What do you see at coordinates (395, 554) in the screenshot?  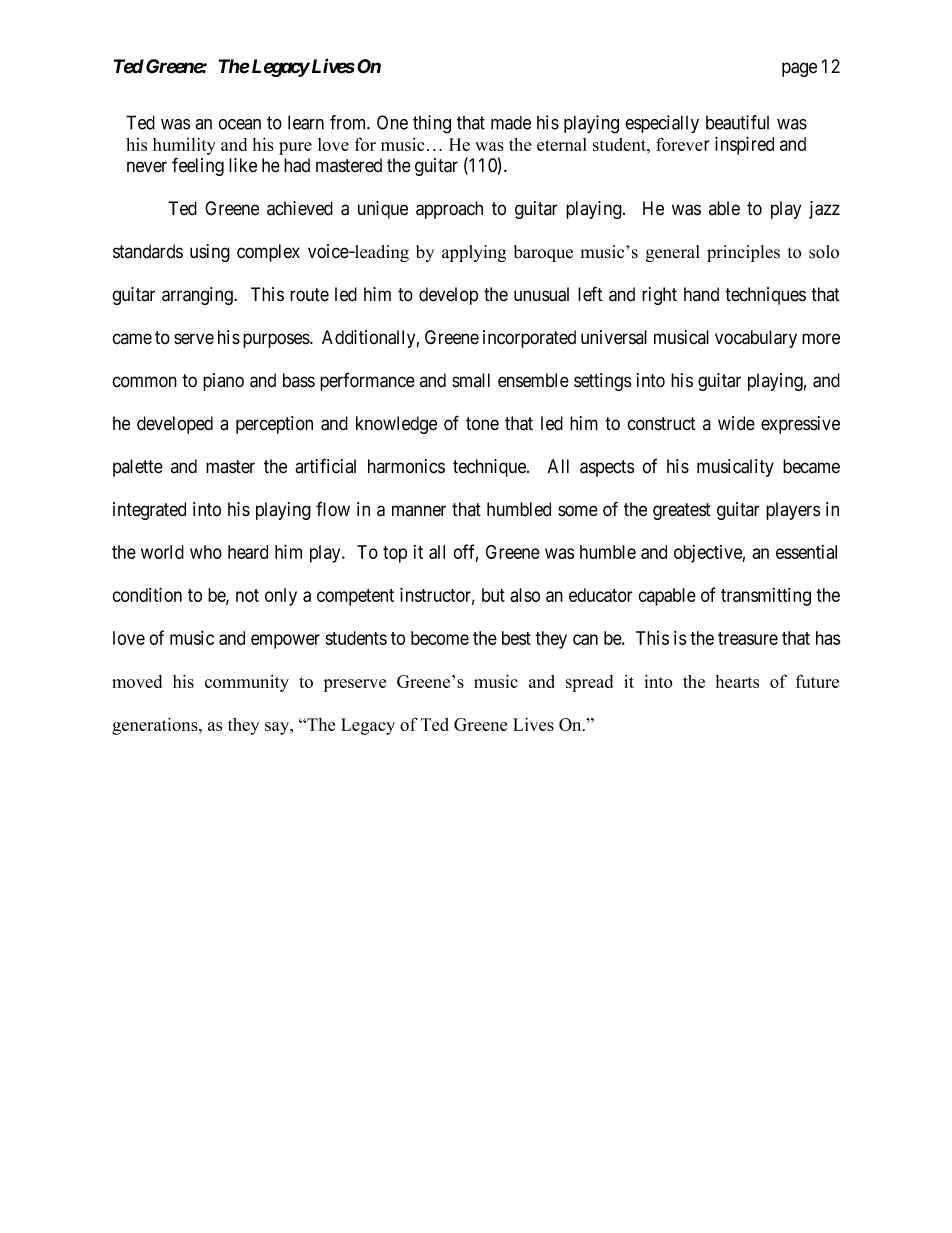 I see `top` at bounding box center [395, 554].
